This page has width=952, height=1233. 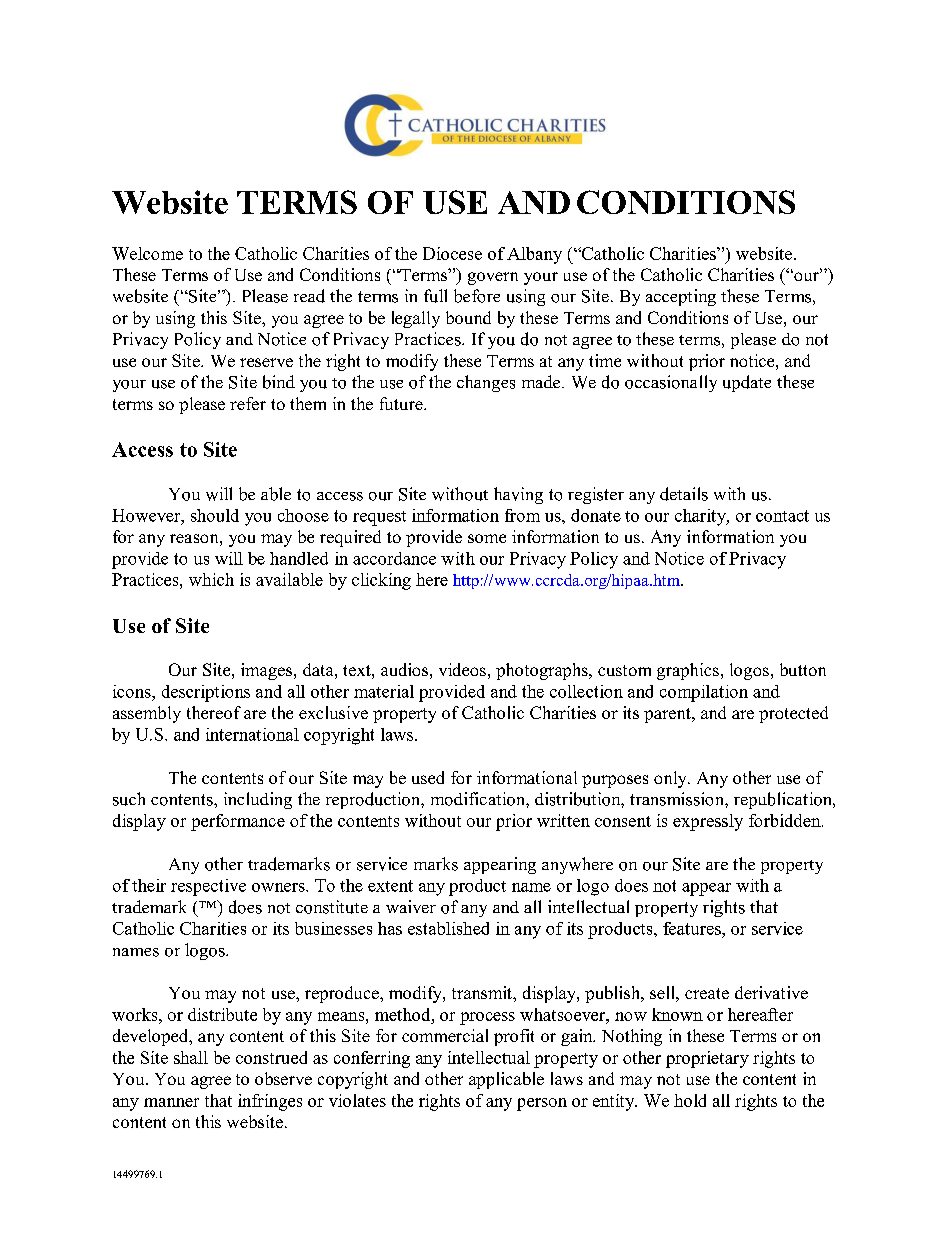 What do you see at coordinates (707, 1059) in the page?
I see `proprietary` at bounding box center [707, 1059].
